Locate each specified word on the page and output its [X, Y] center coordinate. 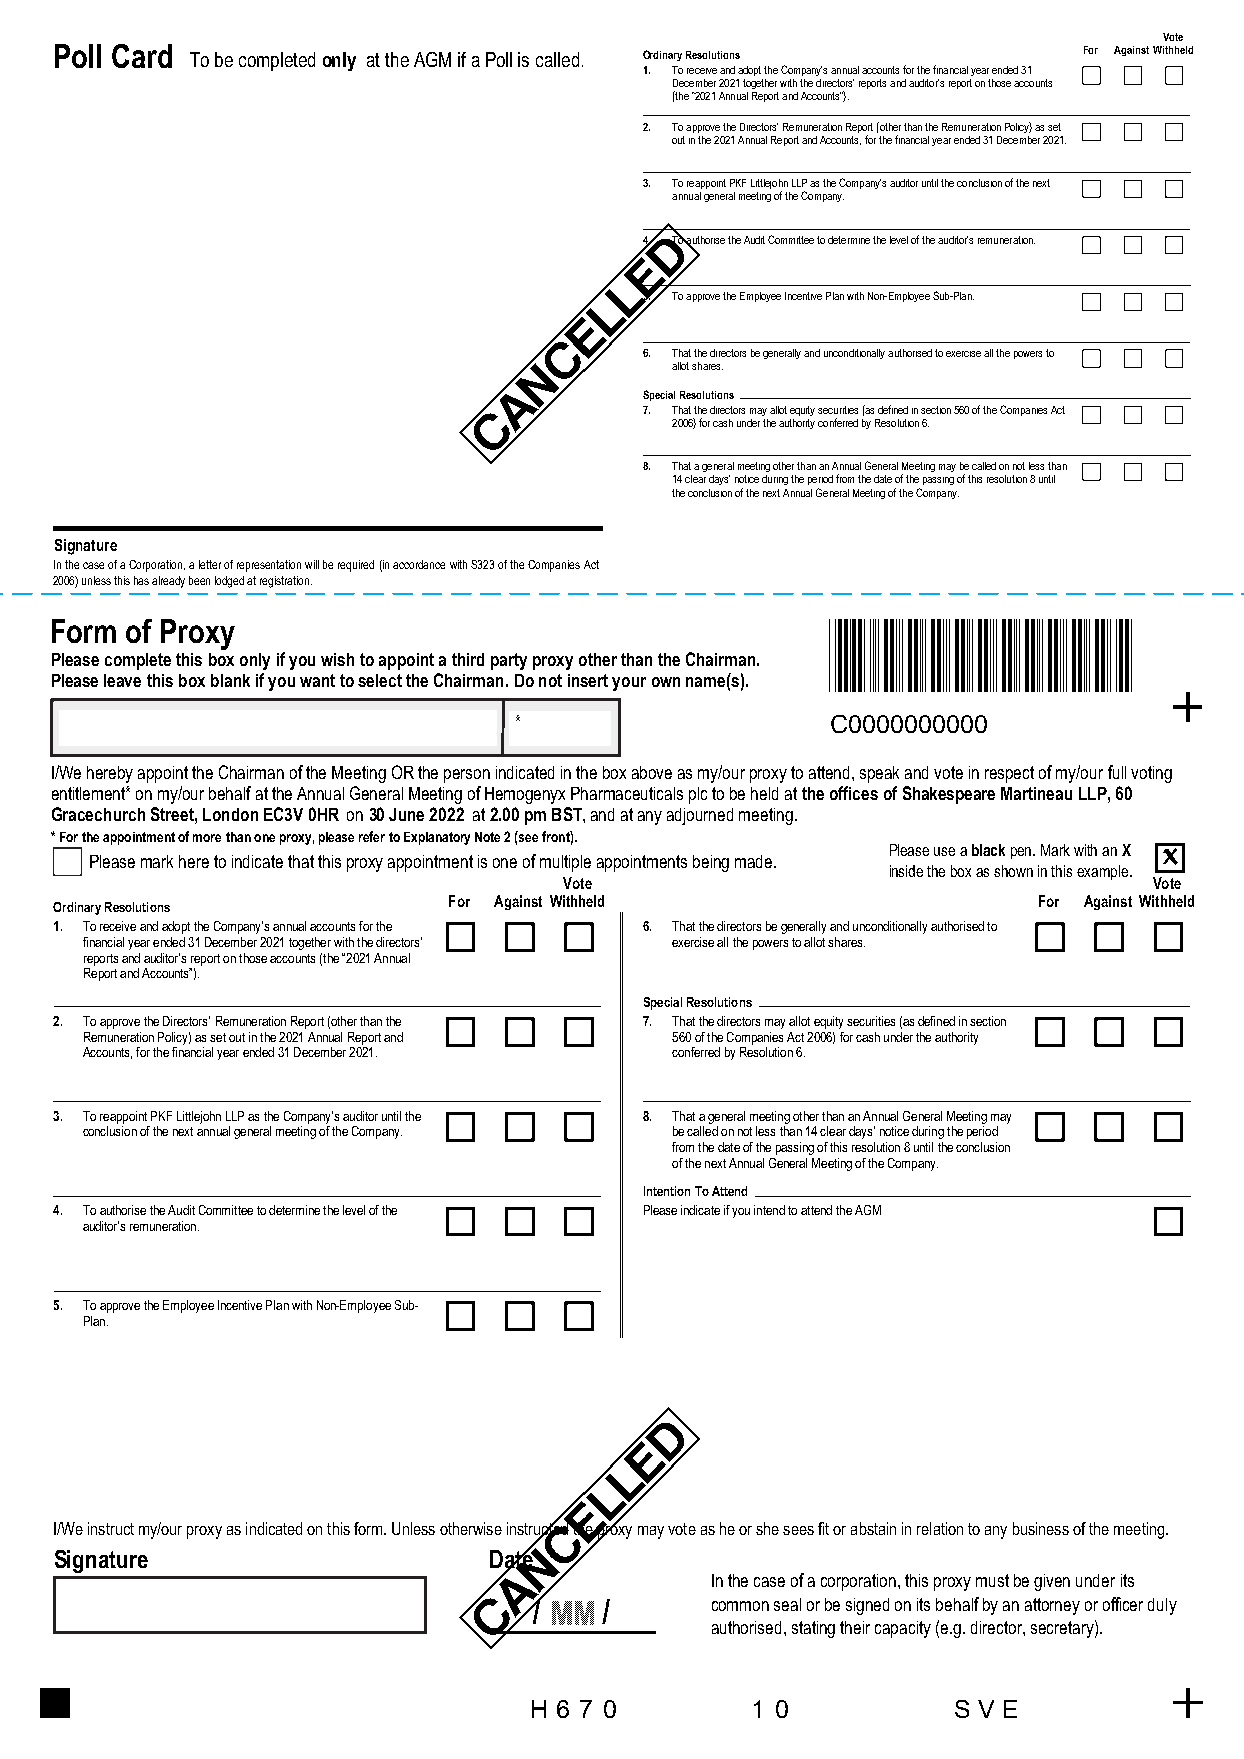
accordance [419, 564]
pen [1022, 853]
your [629, 684]
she [767, 1528]
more [207, 838]
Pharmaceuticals [627, 793]
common [740, 1606]
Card [142, 56]
